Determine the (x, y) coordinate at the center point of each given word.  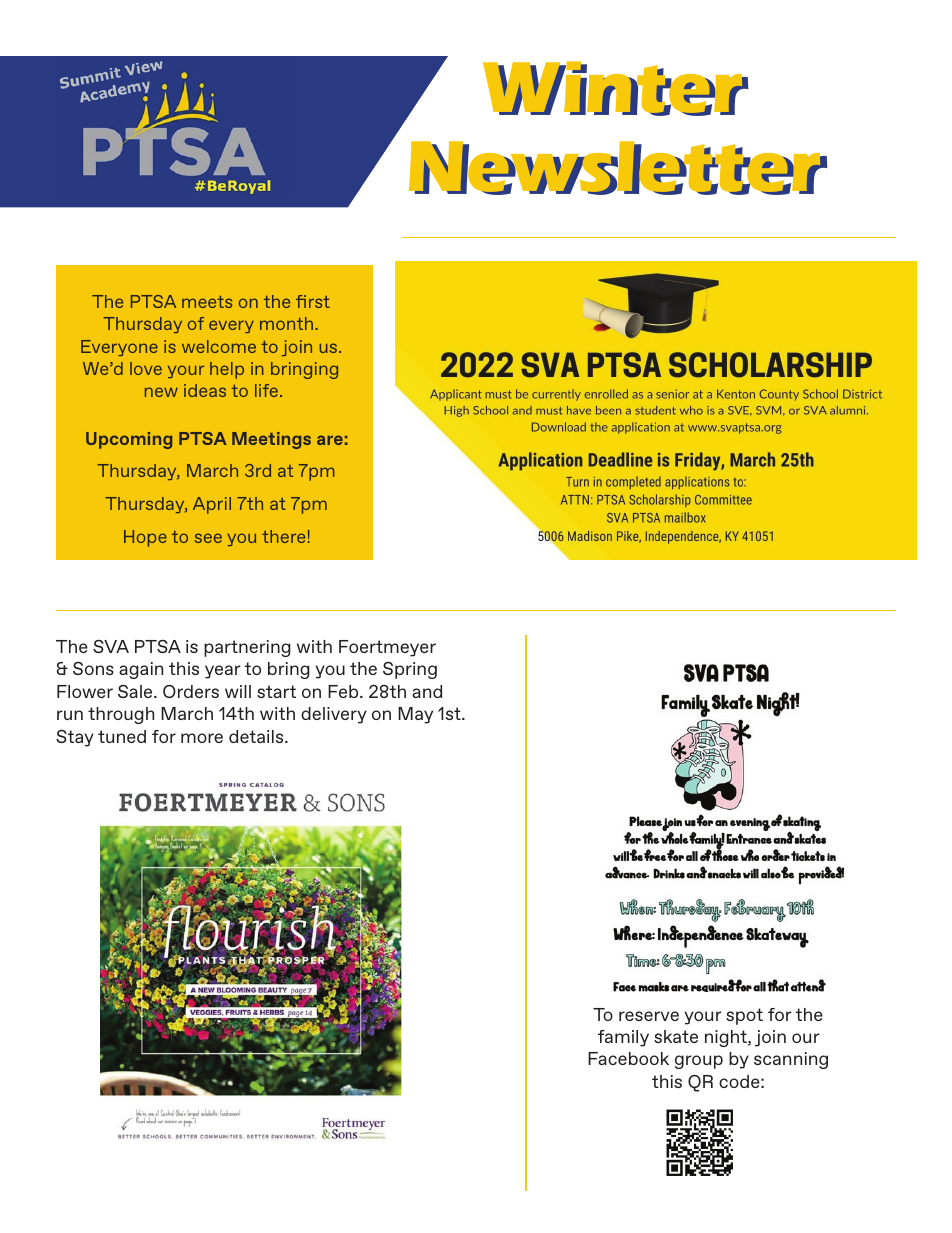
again (141, 670)
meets (207, 302)
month (286, 323)
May (415, 715)
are (330, 440)
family (623, 1038)
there (283, 536)
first (313, 301)
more (202, 738)
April (212, 505)
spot (744, 1016)
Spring (410, 670)
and (427, 691)
